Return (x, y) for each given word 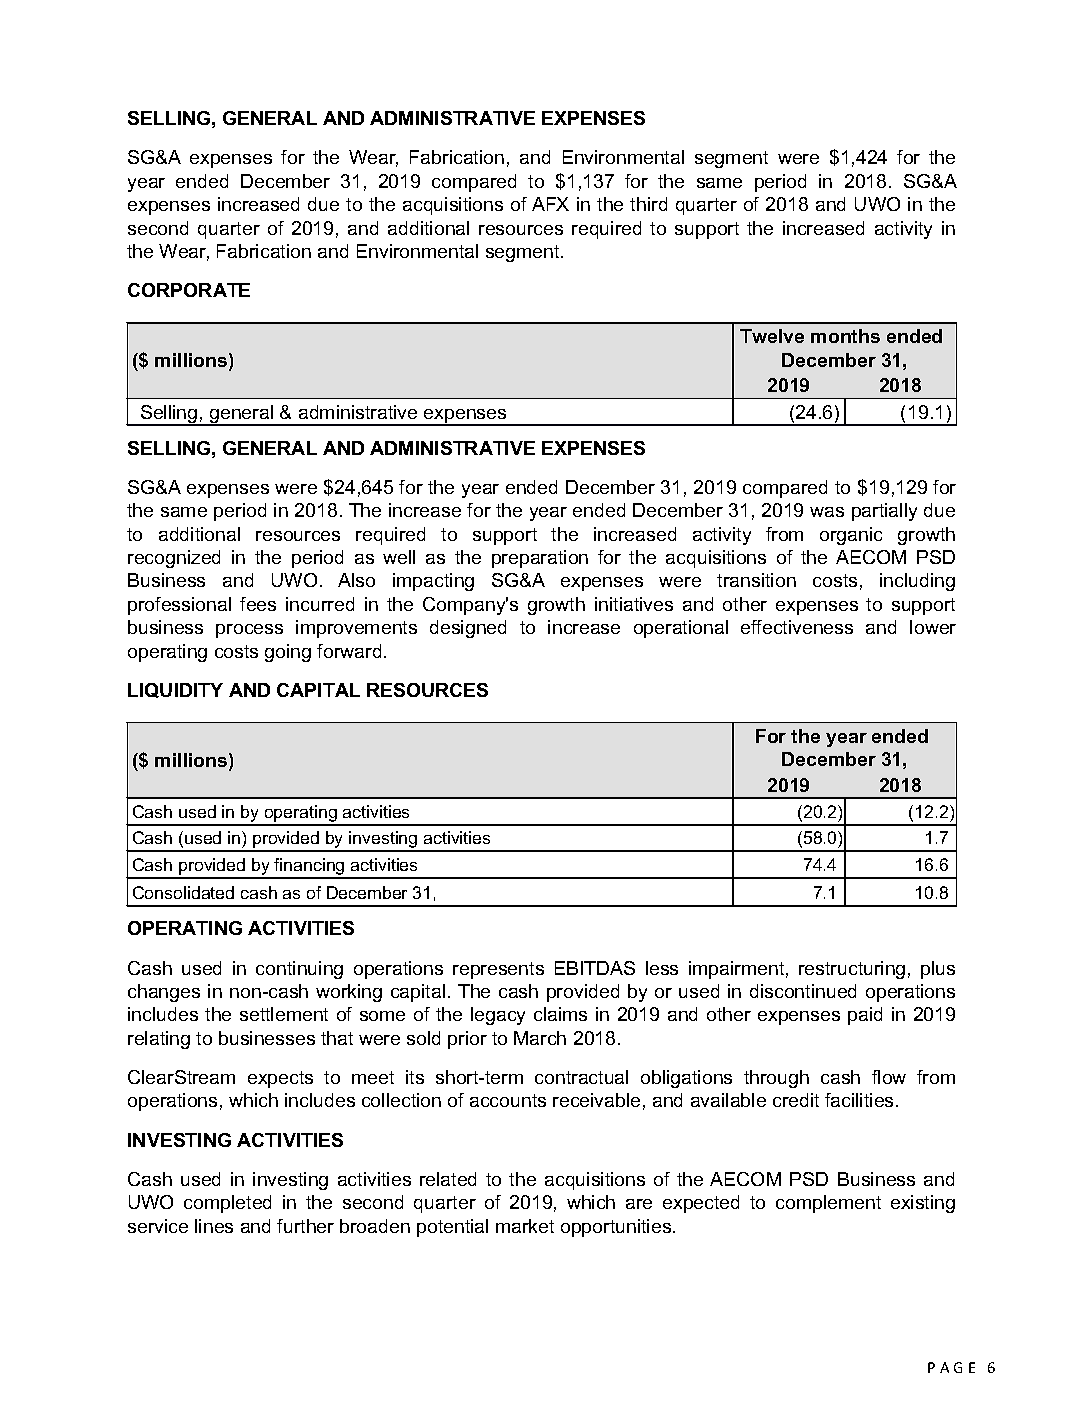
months (845, 336)
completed (227, 1204)
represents (498, 970)
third (648, 204)
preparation (540, 559)
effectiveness (797, 627)
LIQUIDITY (175, 690)
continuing (299, 970)
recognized (174, 559)
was (827, 512)
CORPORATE (189, 290)
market (525, 1226)
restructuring (852, 970)
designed (468, 629)
